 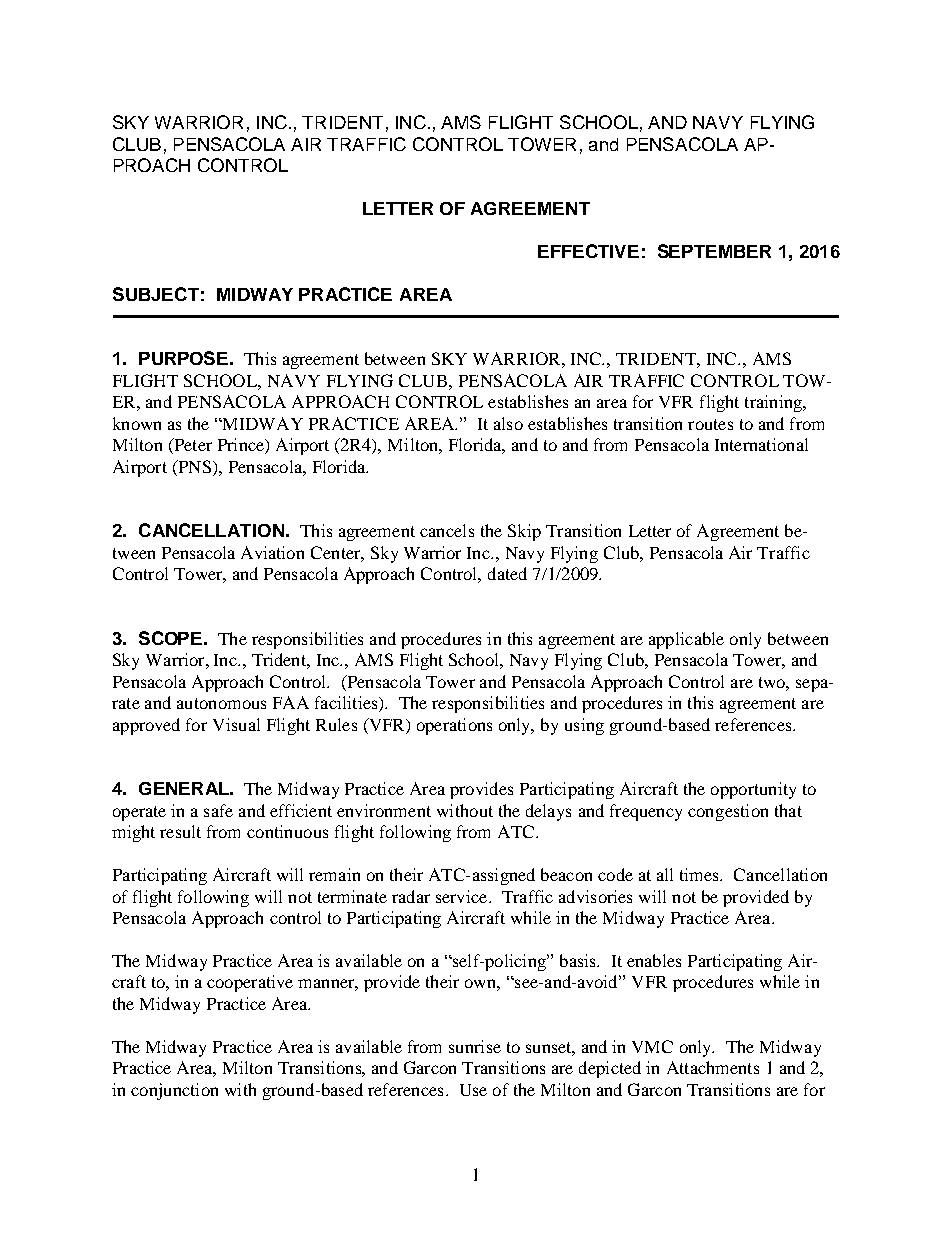 I want to click on Aviation, so click(x=272, y=552).
